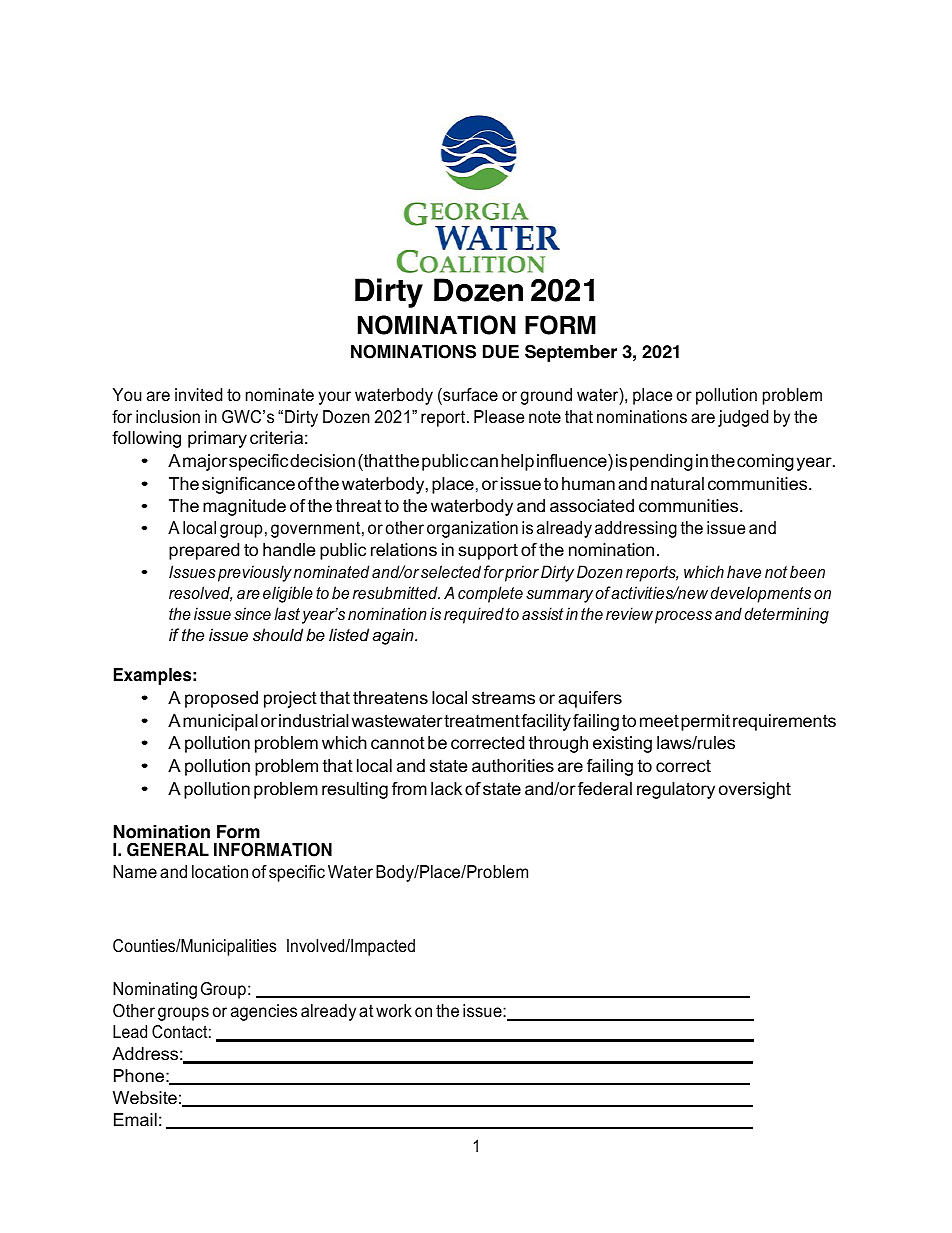 This document has width=952, height=1233. I want to click on work, so click(394, 1010).
